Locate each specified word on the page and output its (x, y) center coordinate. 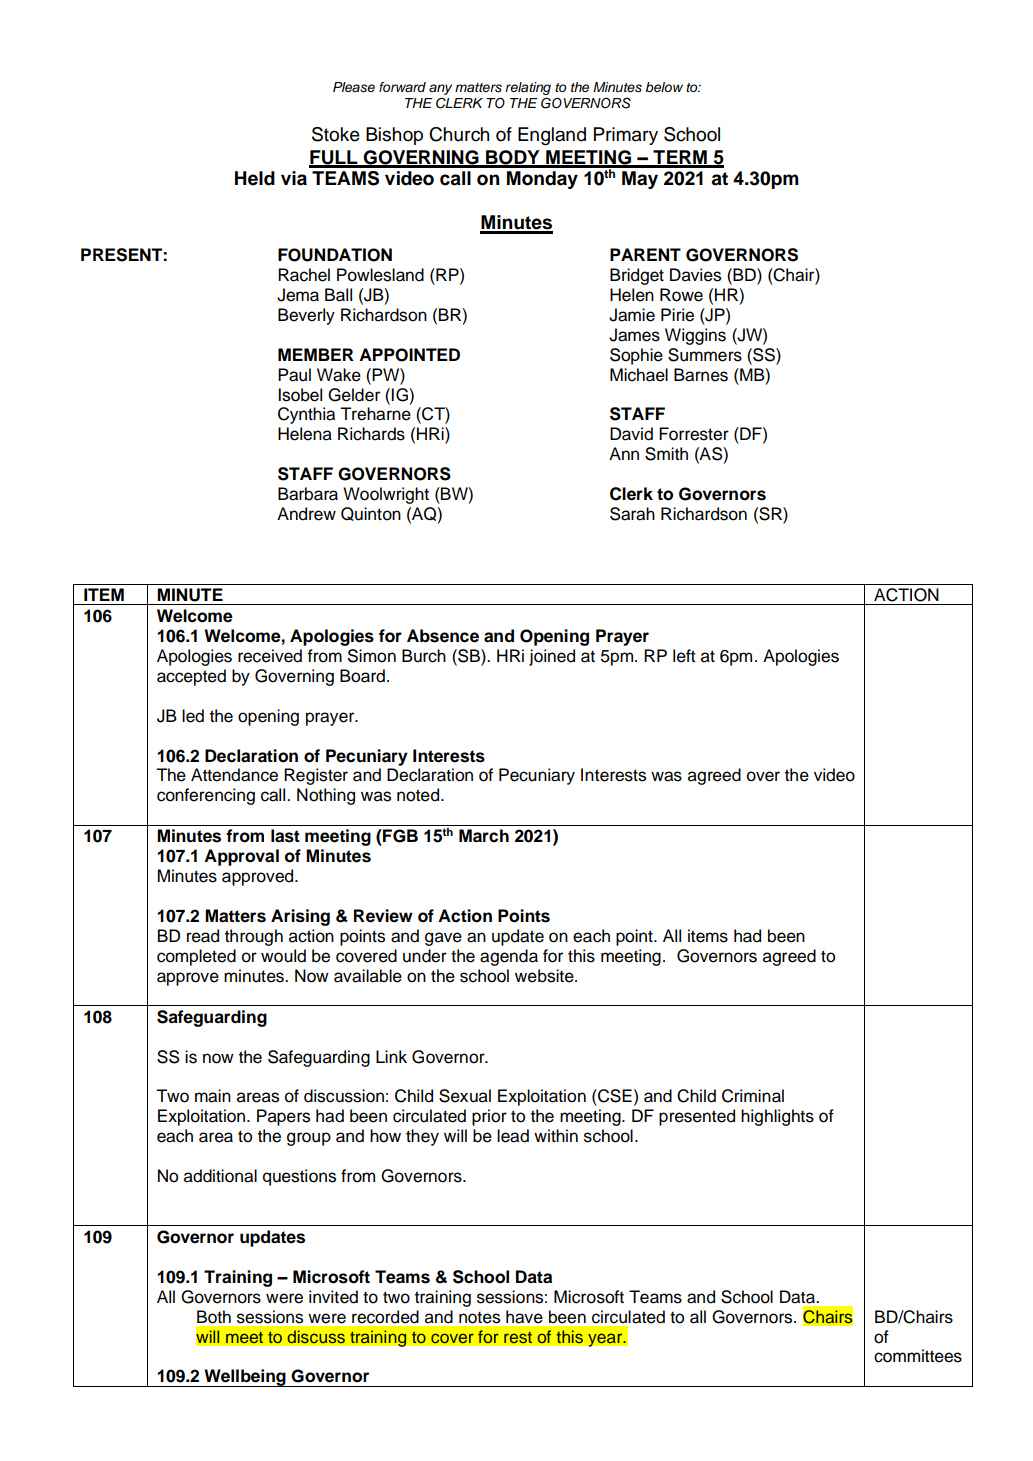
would (283, 956)
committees (918, 1356)
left (684, 656)
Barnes (701, 375)
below (664, 87)
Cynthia (306, 415)
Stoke (336, 134)
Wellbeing (245, 1378)
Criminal (753, 1096)
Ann (624, 453)
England (552, 136)
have (524, 1317)
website (545, 976)
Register (316, 776)
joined (552, 657)
